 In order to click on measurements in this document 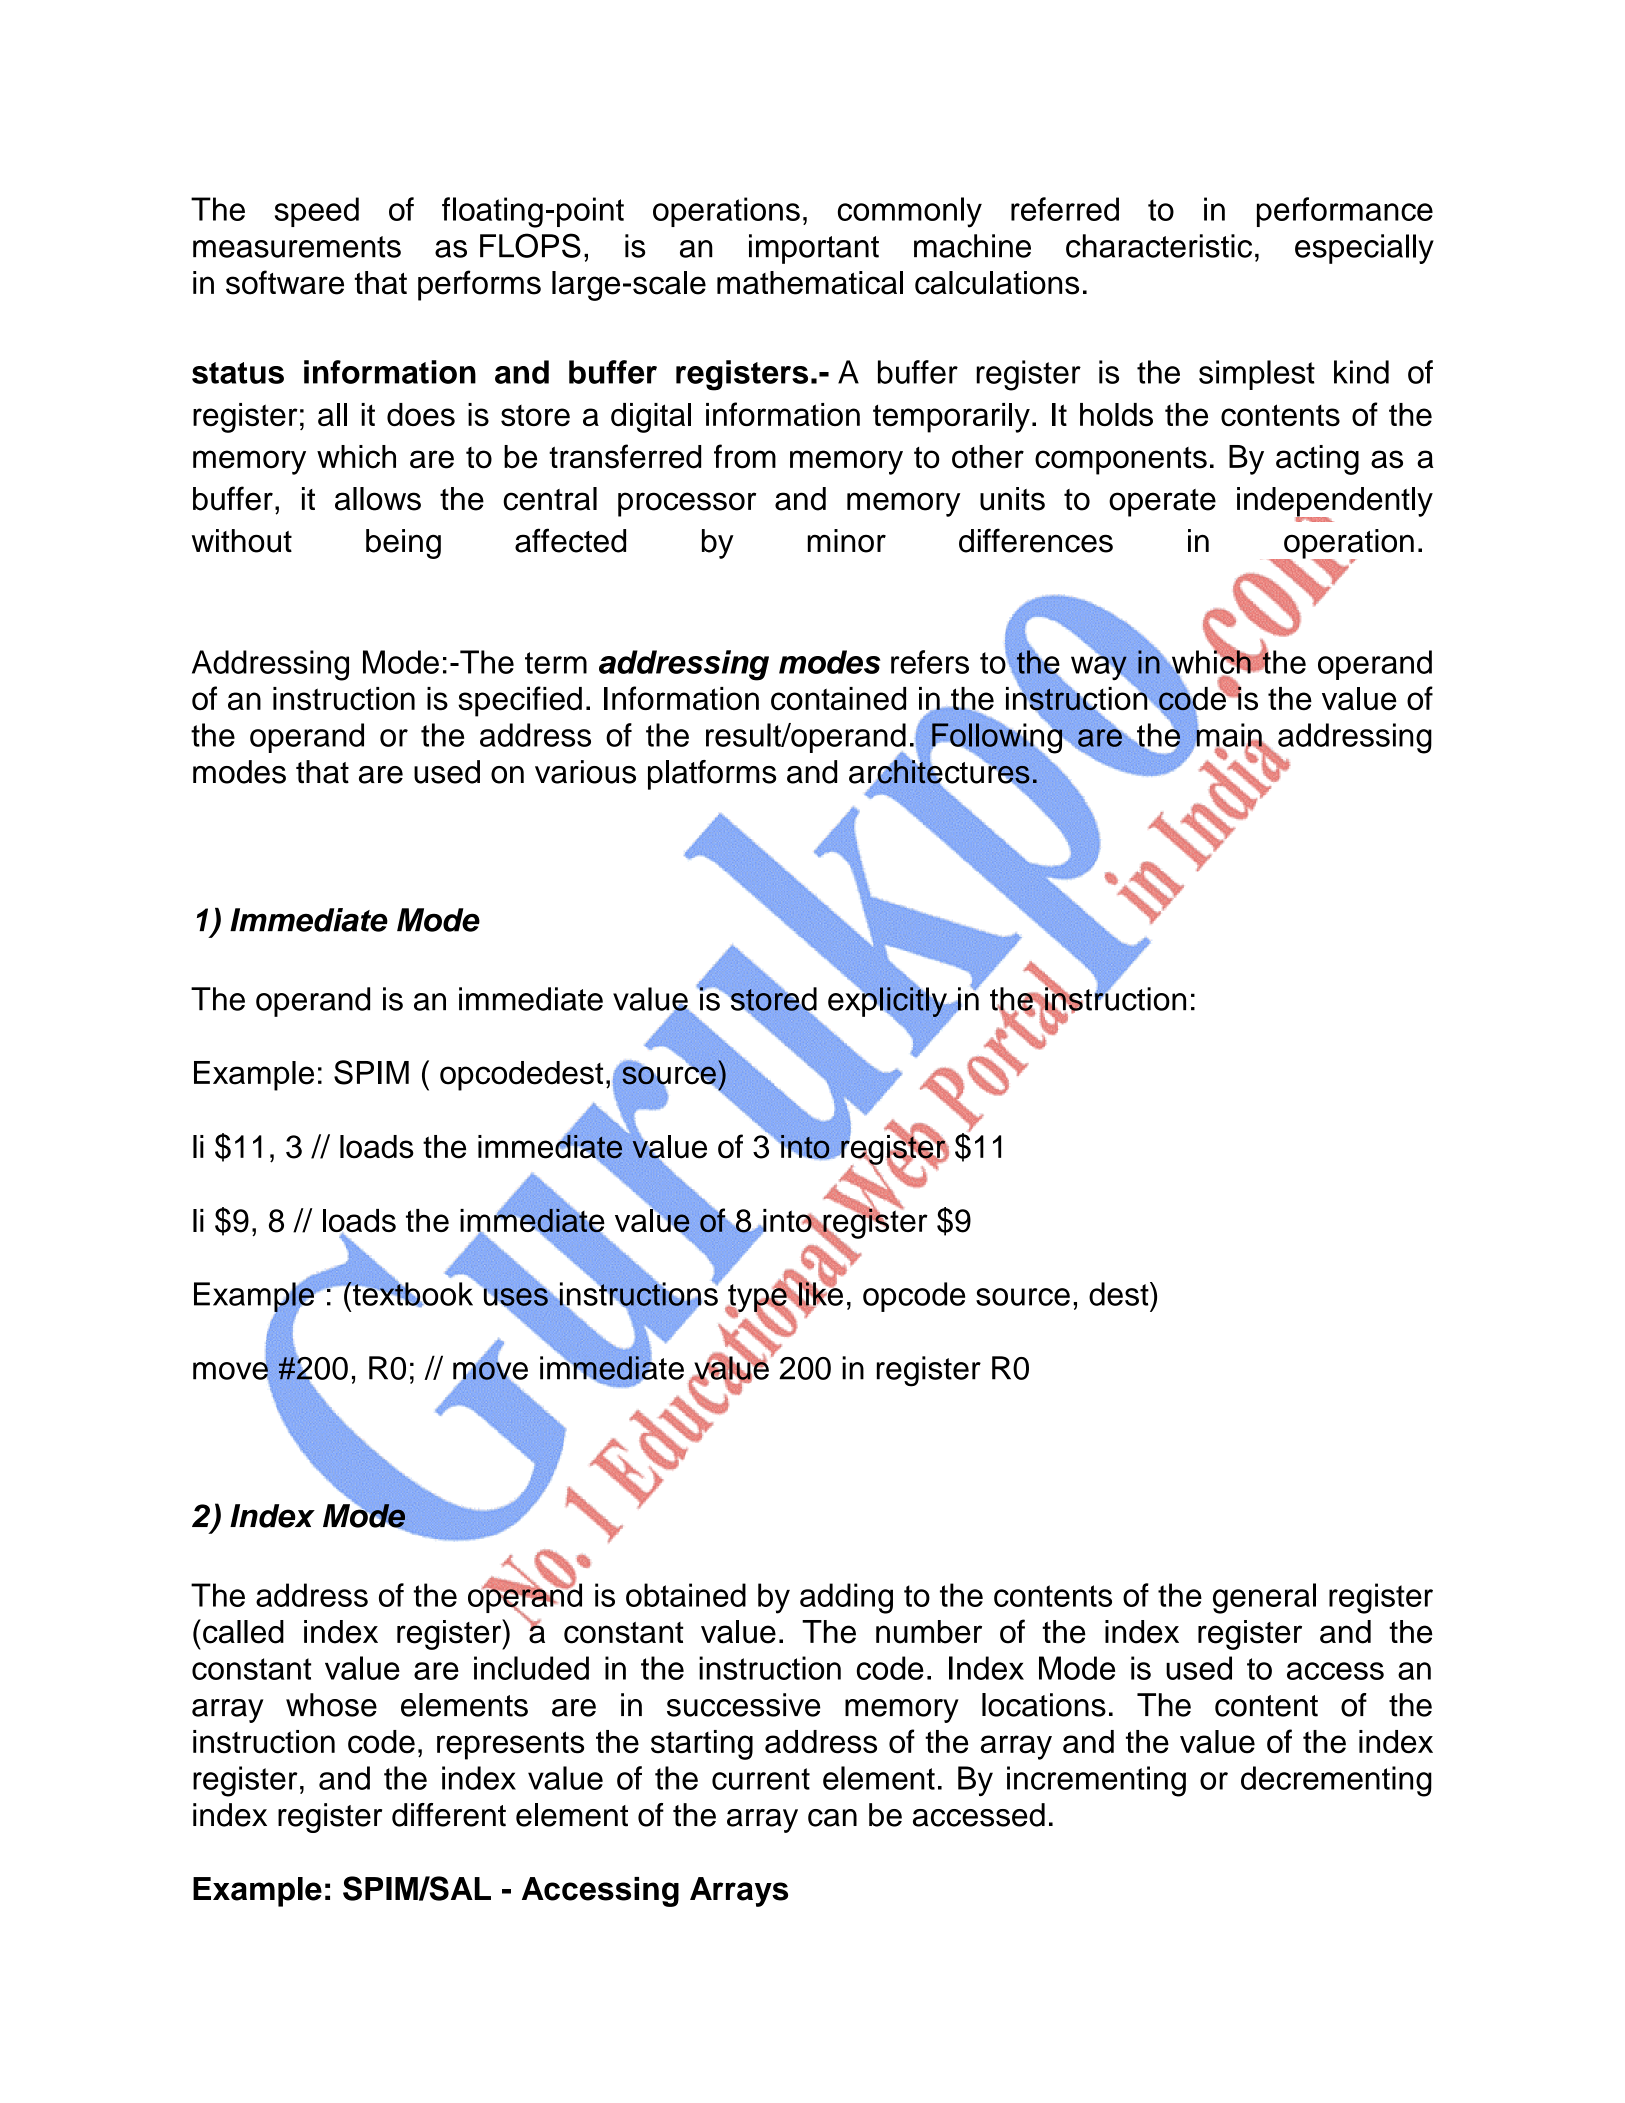, I will do `click(297, 247)`.
